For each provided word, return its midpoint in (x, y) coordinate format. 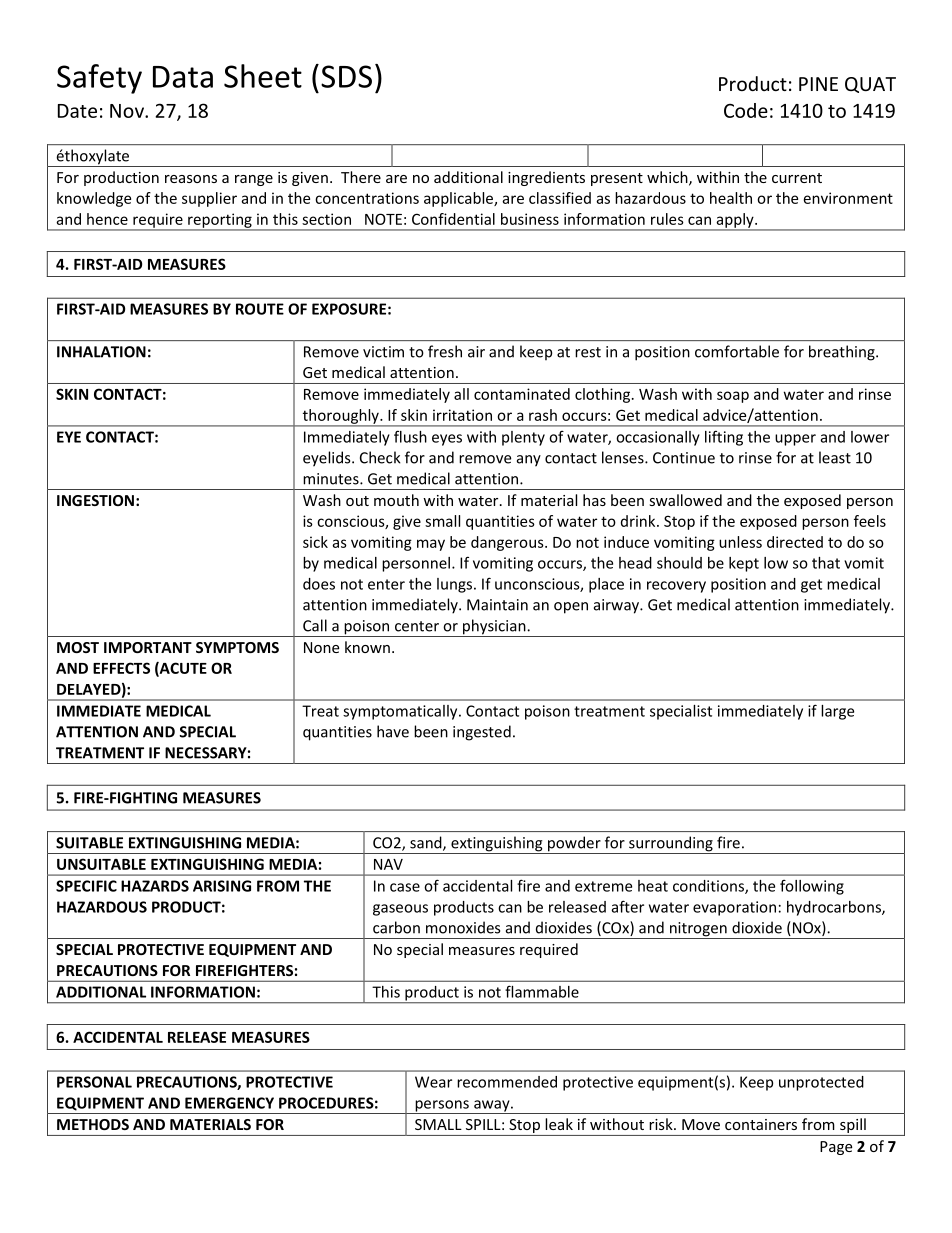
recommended (507, 1082)
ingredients (546, 178)
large (837, 712)
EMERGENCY (229, 1103)
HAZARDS (155, 886)
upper (795, 440)
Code (746, 110)
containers (761, 1124)
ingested (482, 733)
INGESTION (95, 500)
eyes (447, 440)
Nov (128, 111)
